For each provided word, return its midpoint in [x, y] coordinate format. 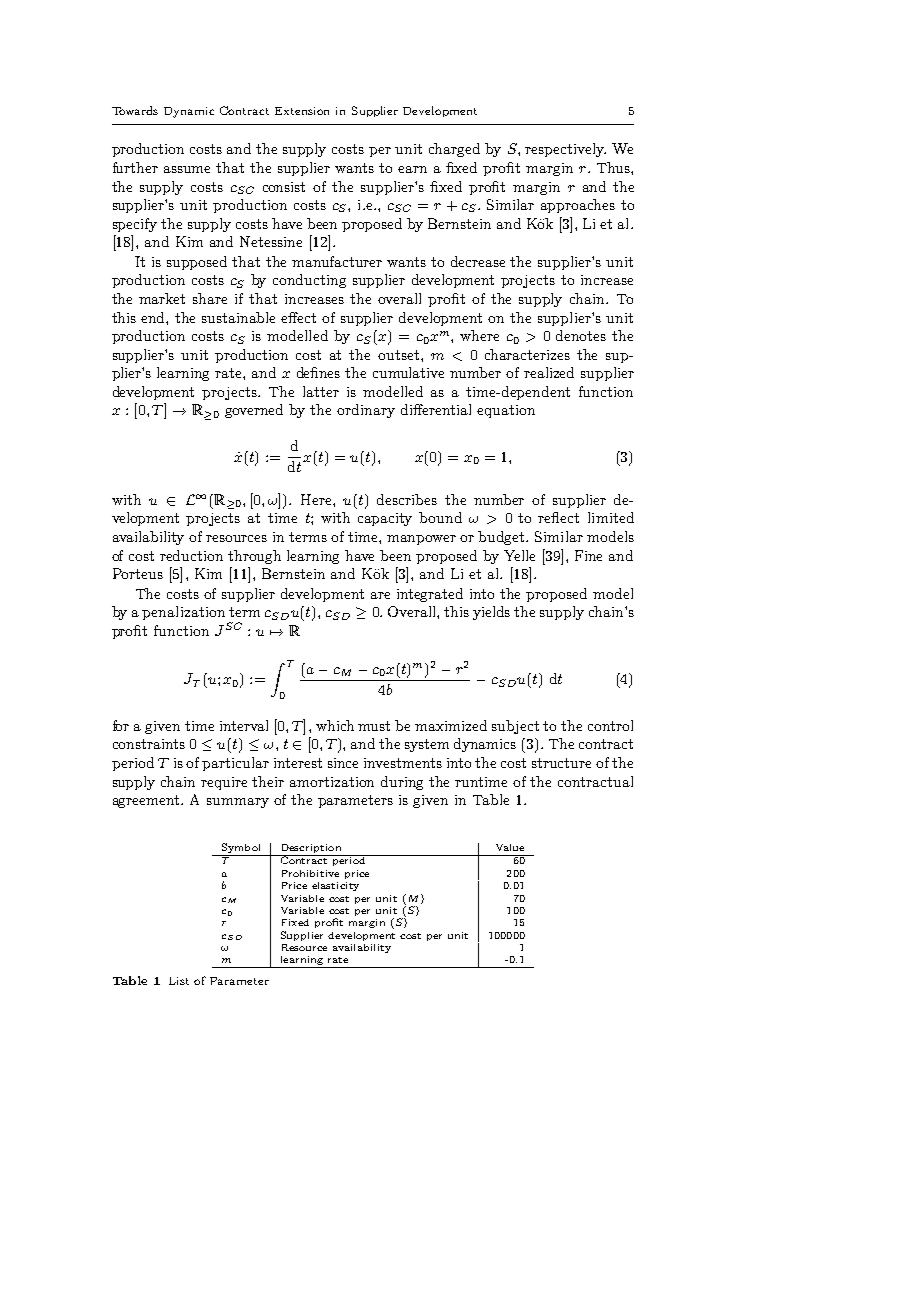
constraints [149, 744]
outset [398, 355]
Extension [302, 111]
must [374, 726]
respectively [565, 150]
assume [187, 169]
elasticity [335, 886]
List [179, 981]
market [162, 298]
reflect [558, 517]
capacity [385, 519]
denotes [581, 335]
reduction [191, 555]
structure [561, 763]
